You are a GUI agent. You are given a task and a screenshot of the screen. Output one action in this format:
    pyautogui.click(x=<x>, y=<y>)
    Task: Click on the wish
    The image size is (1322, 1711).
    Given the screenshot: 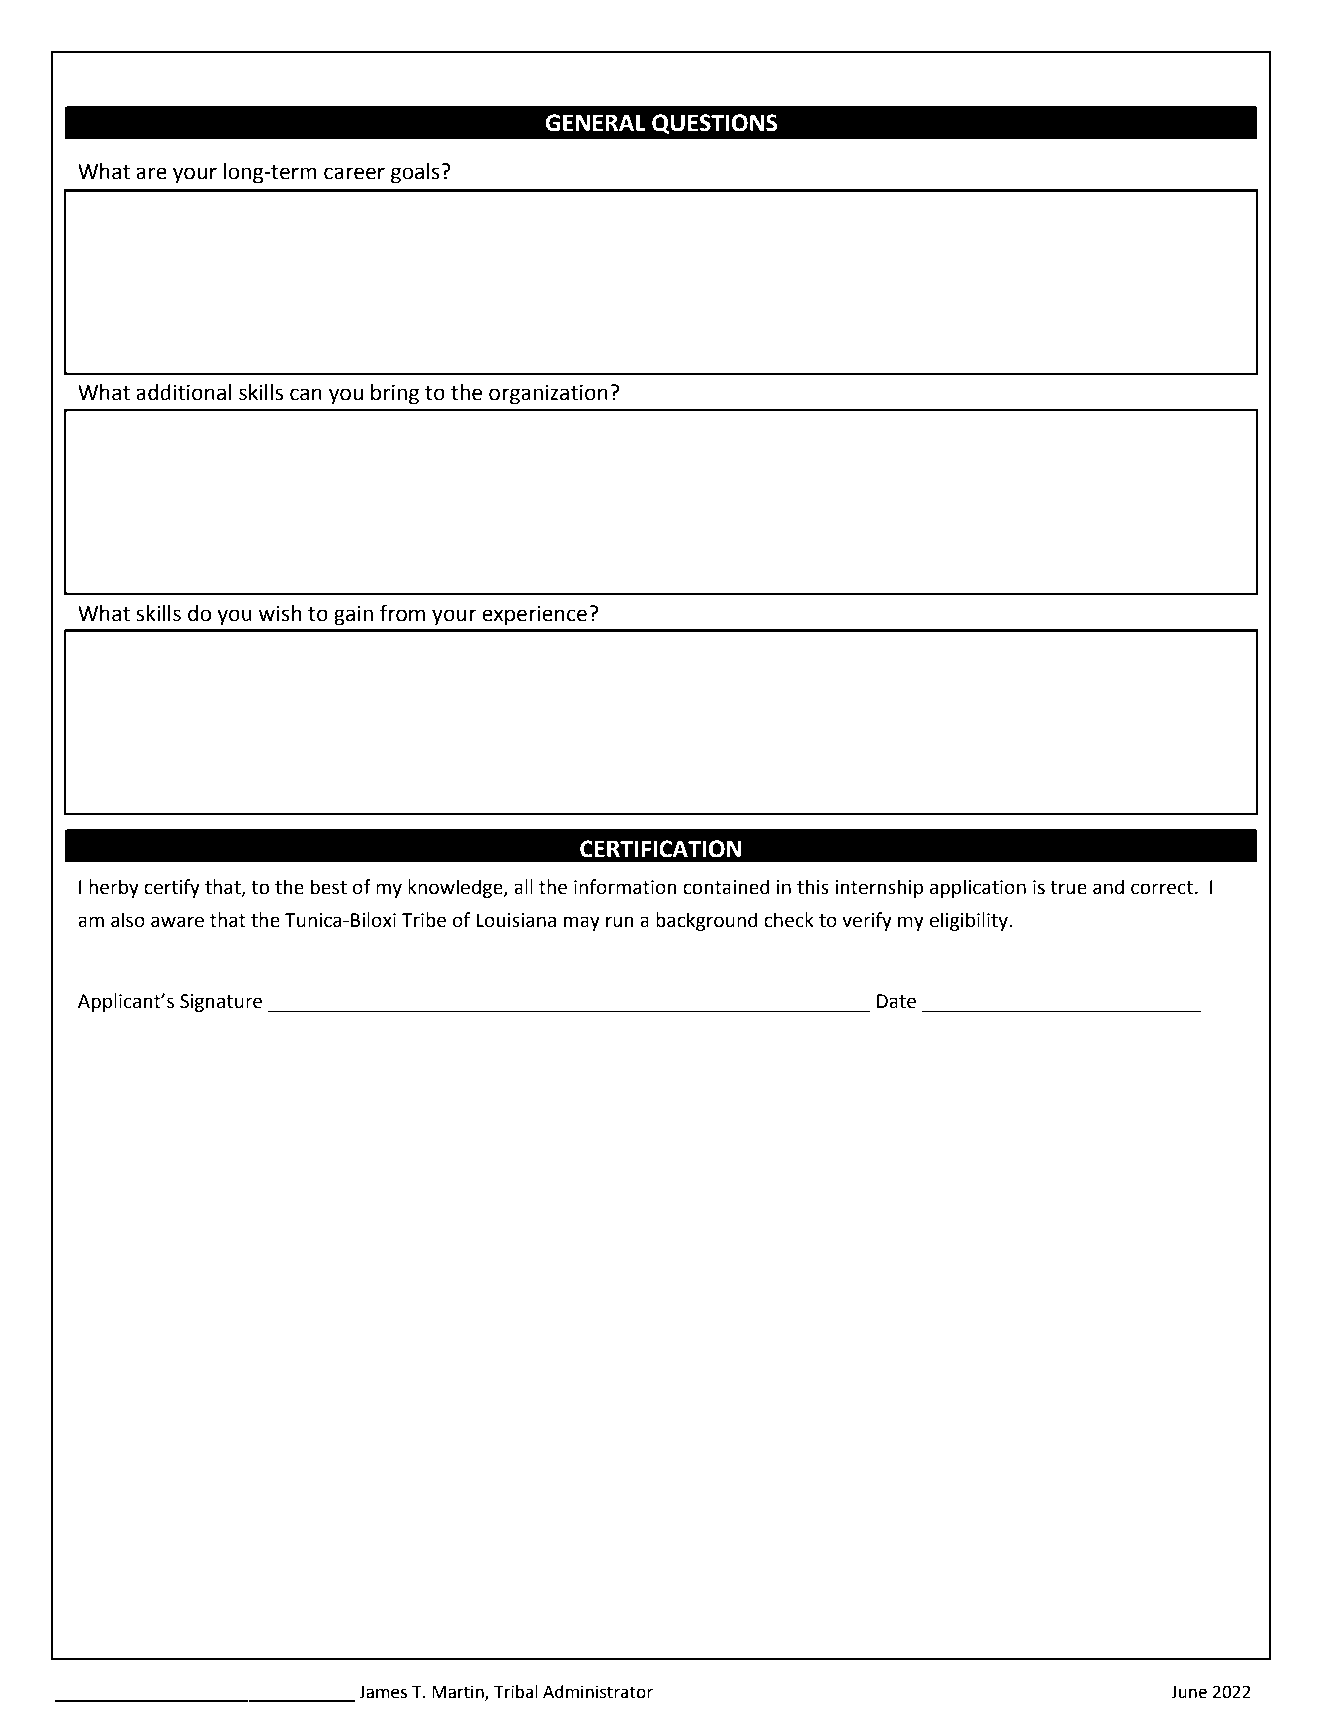 What is the action you would take?
    pyautogui.click(x=280, y=613)
